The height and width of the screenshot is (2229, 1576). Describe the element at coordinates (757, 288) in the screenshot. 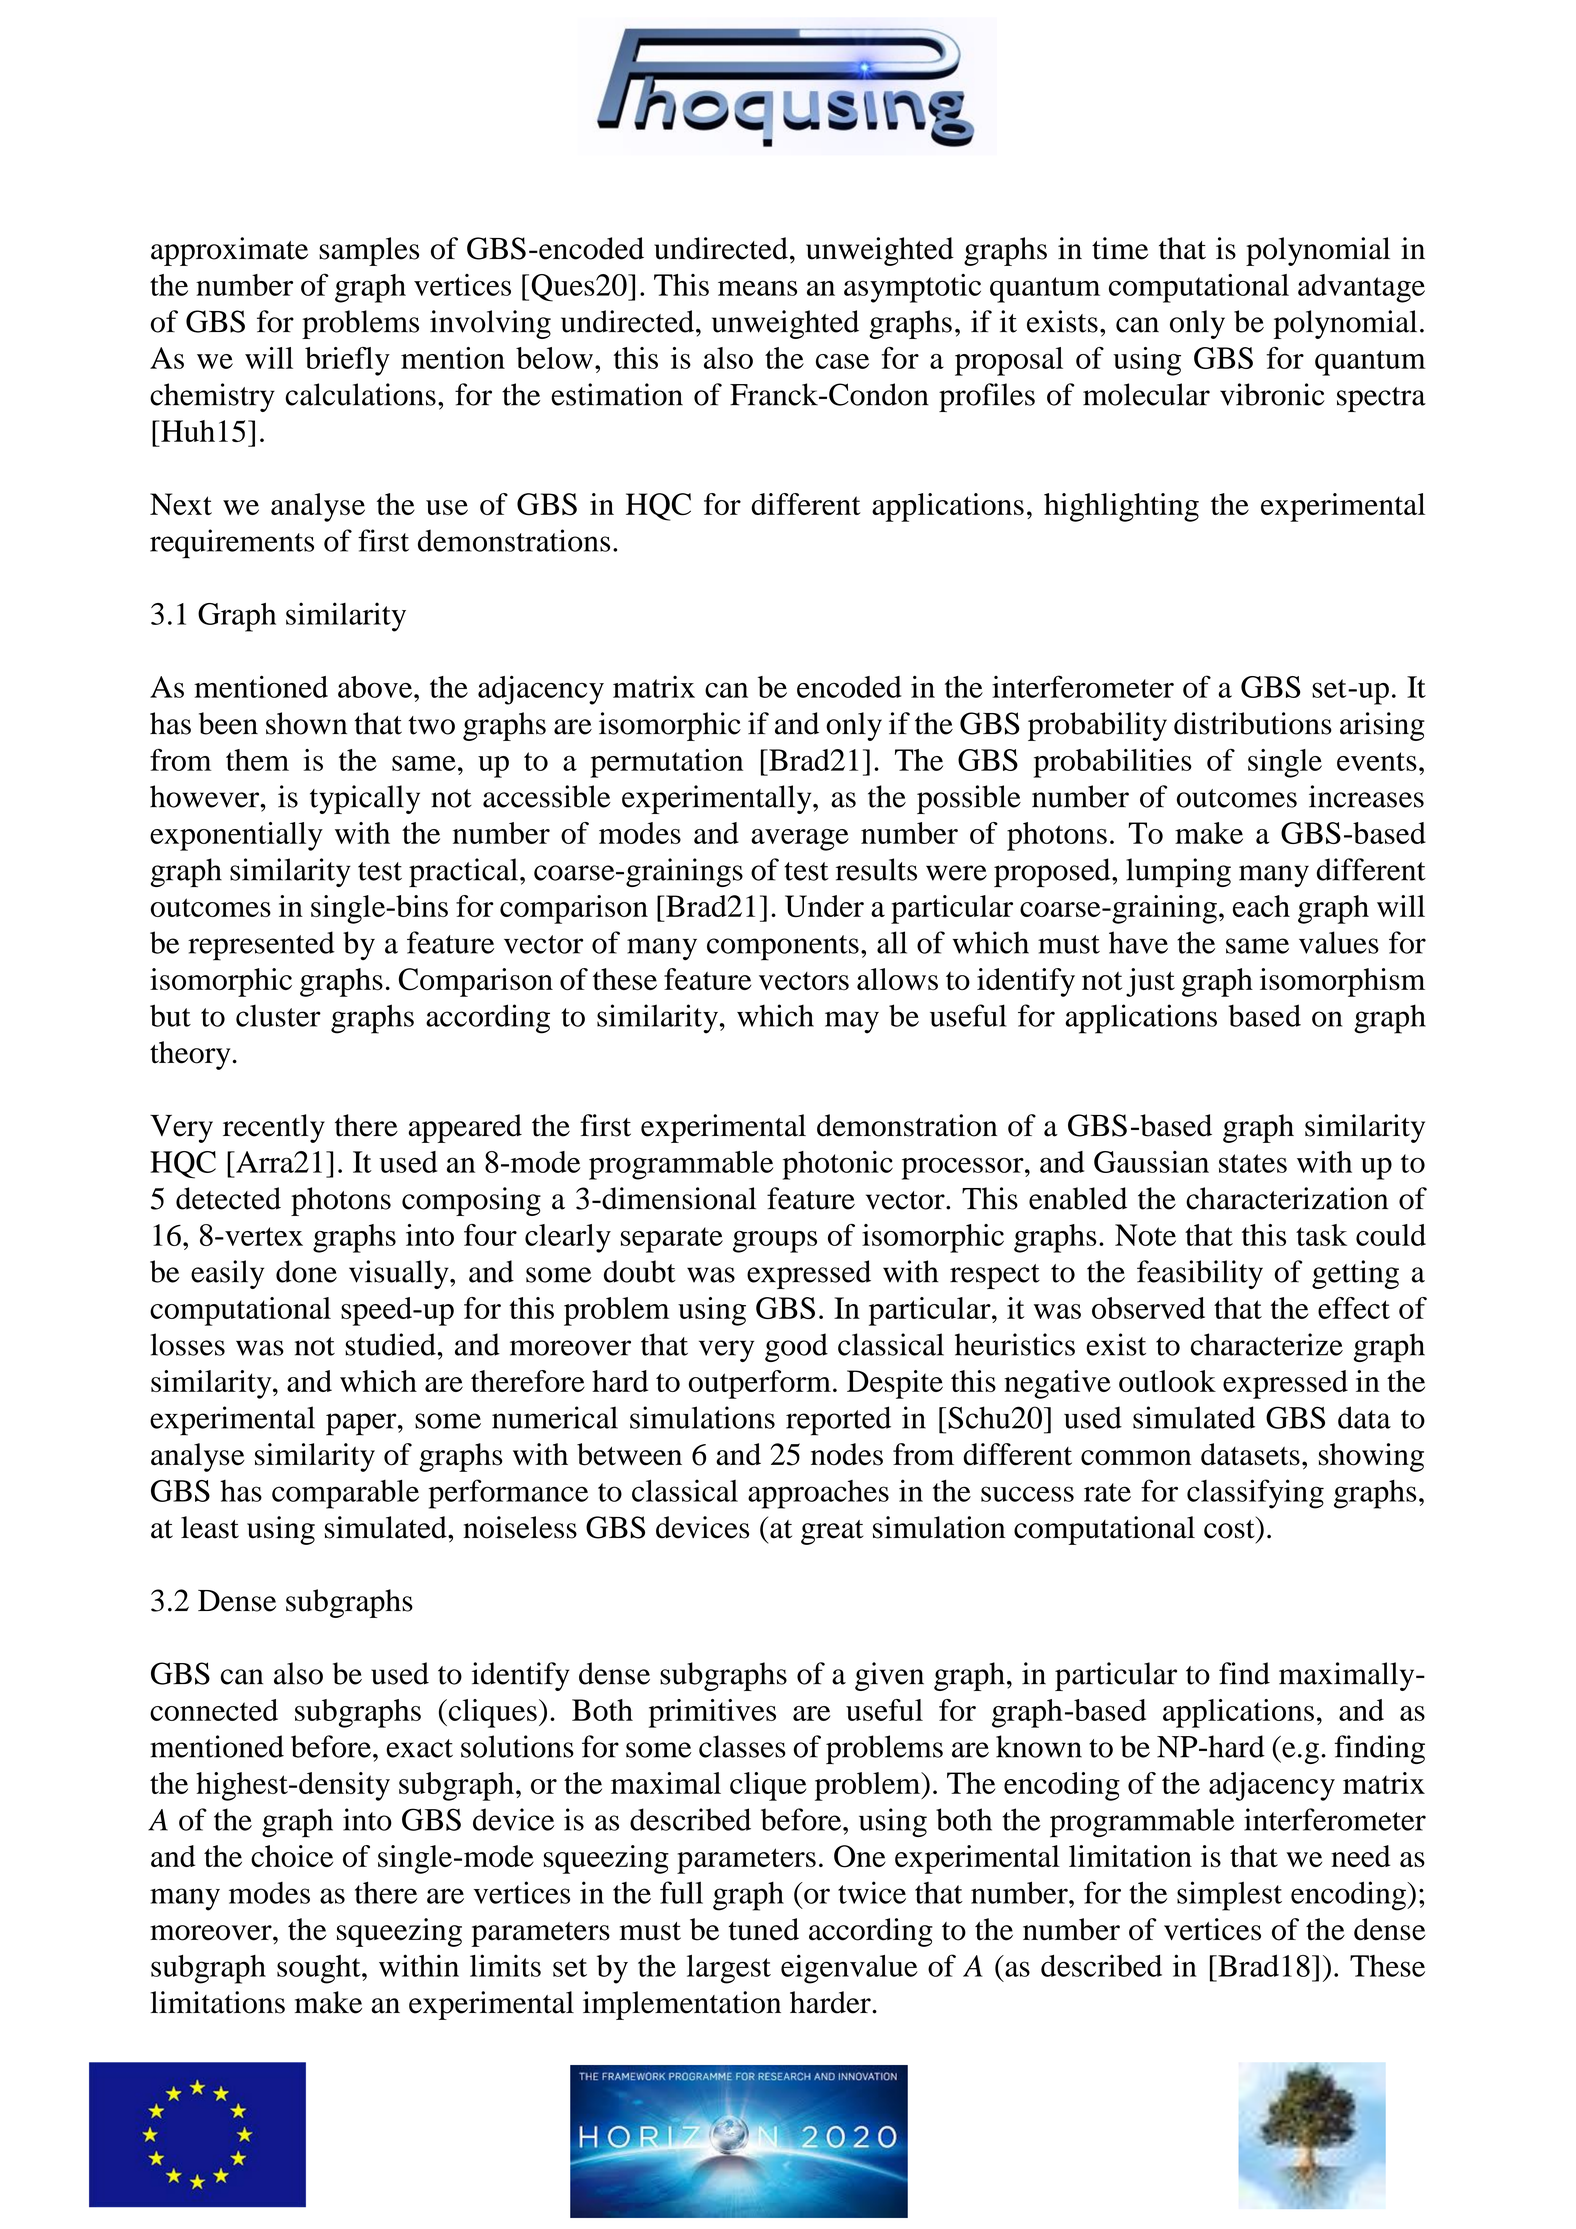

I see `means` at that location.
